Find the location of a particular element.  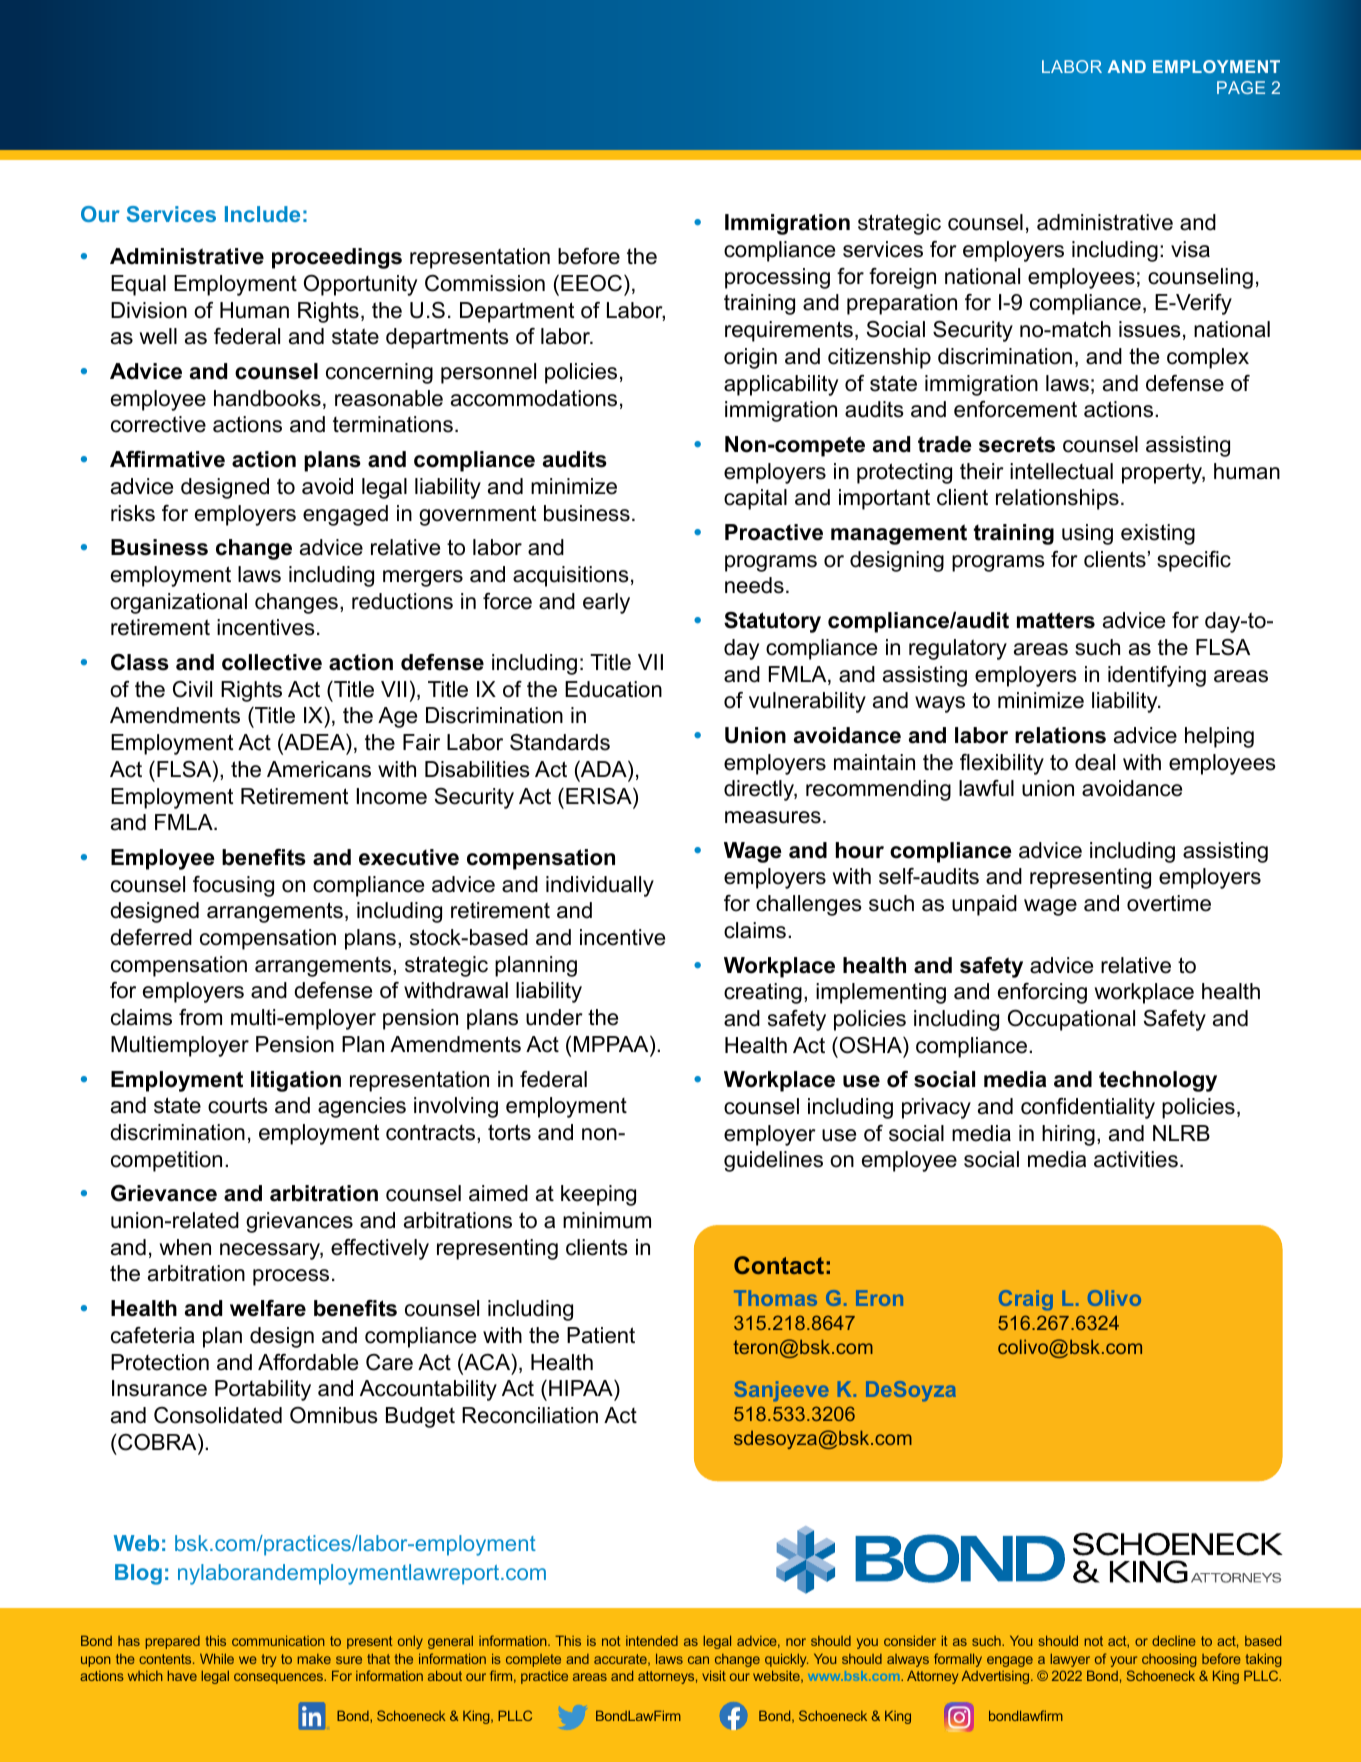

intended is located at coordinates (652, 1640).
